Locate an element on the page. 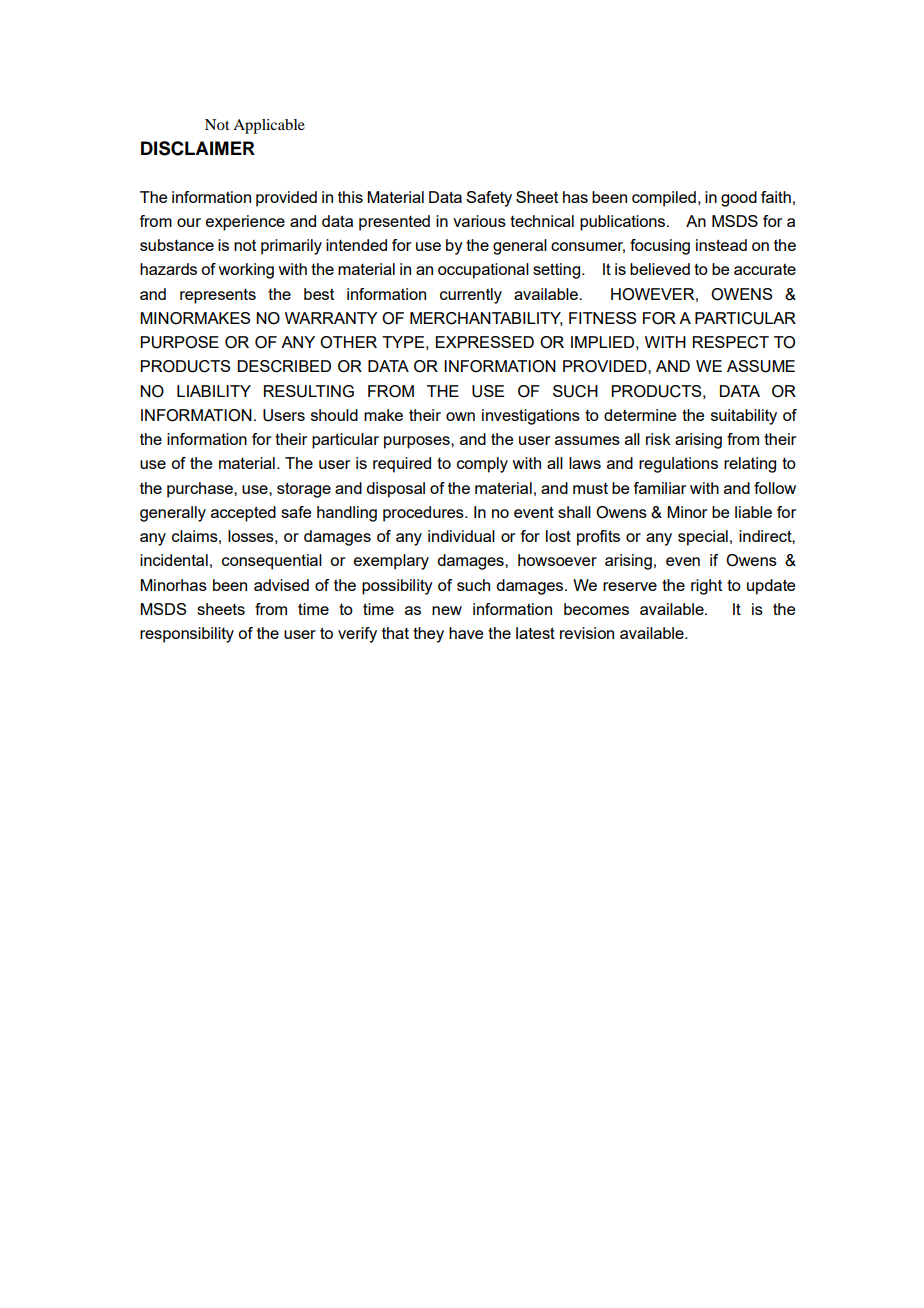  this is located at coordinates (350, 197).
